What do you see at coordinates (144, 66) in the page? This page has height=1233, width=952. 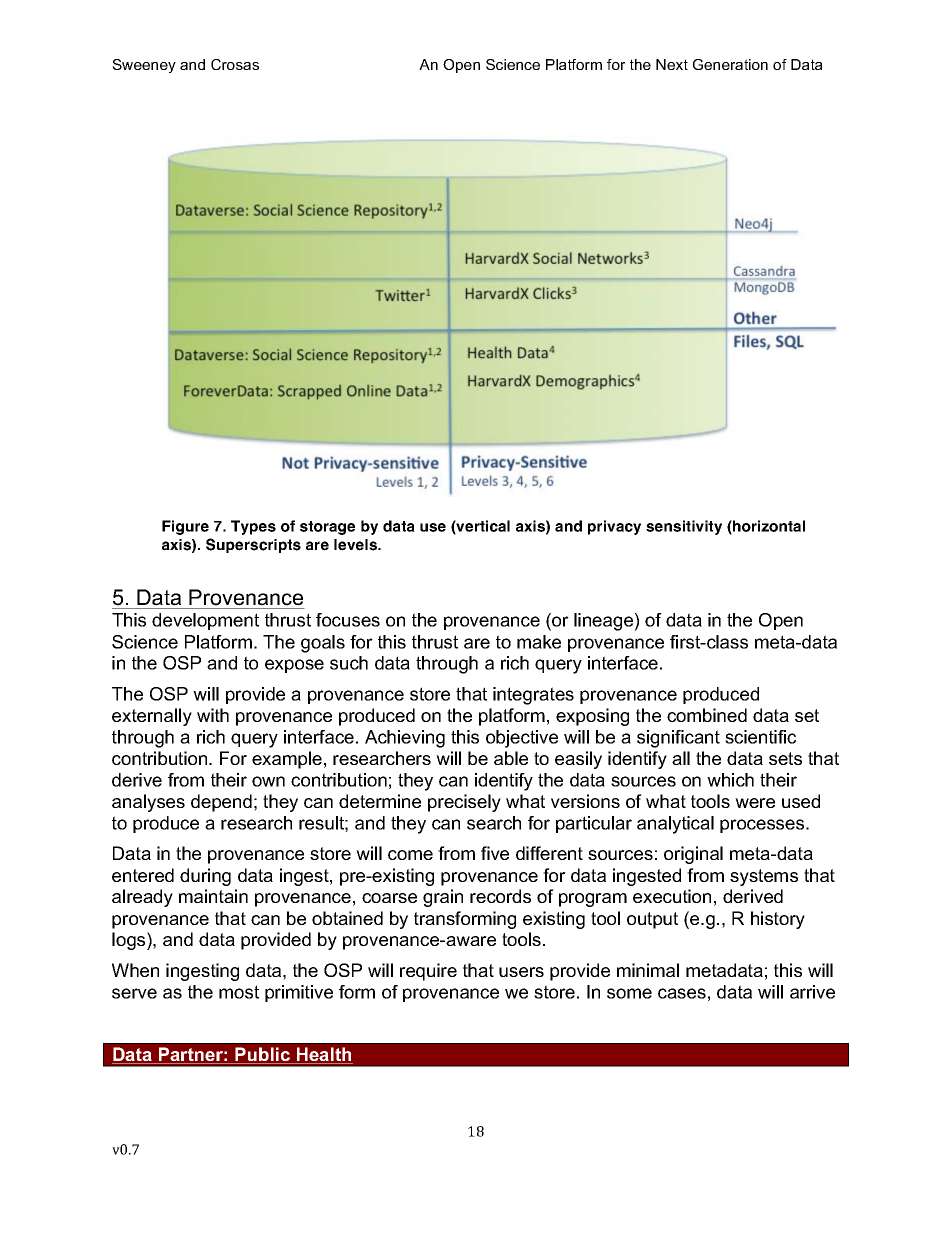 I see `Sweeney` at bounding box center [144, 66].
